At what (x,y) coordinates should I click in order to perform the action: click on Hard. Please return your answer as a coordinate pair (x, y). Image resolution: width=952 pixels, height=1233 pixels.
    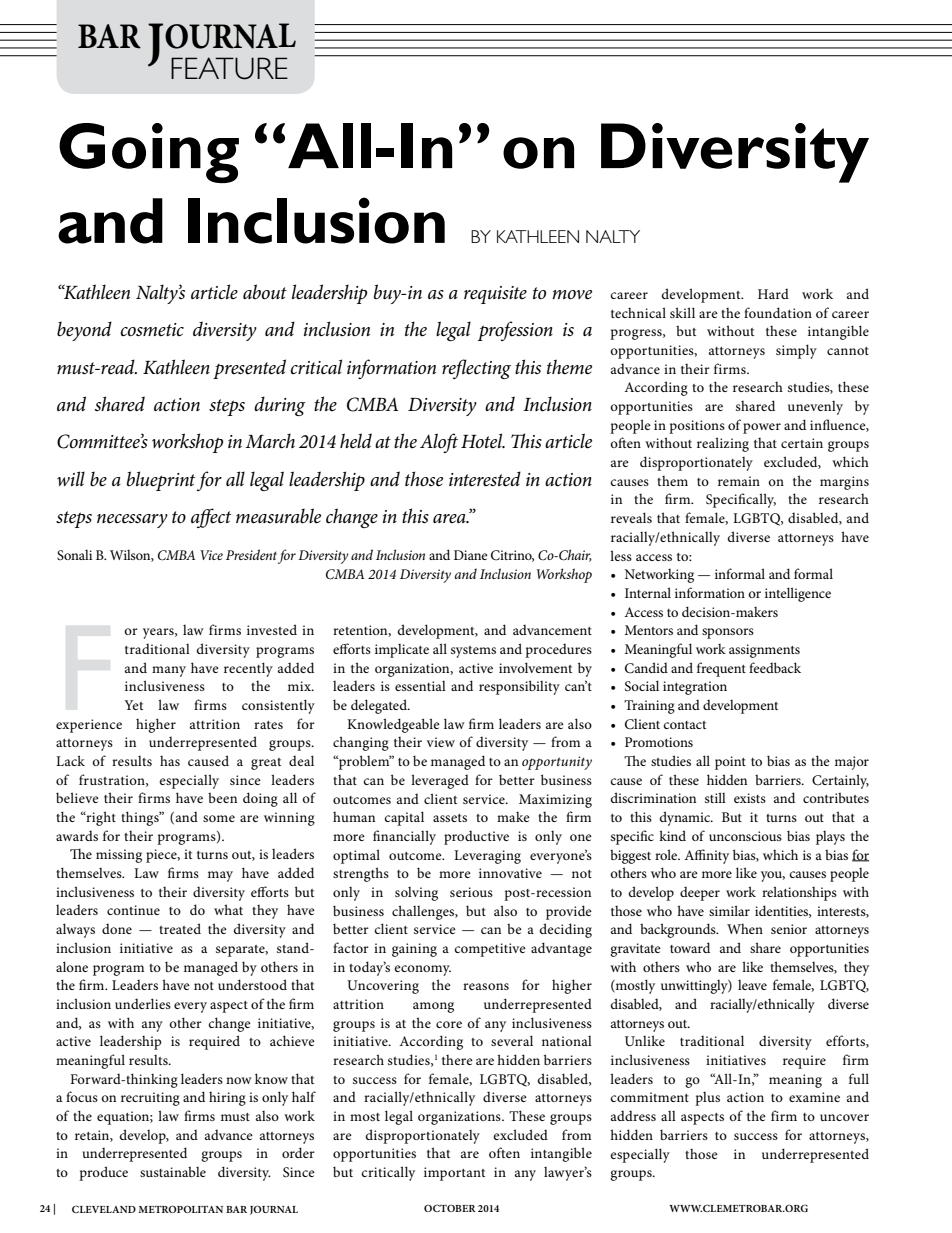
    Looking at the image, I should click on (773, 293).
